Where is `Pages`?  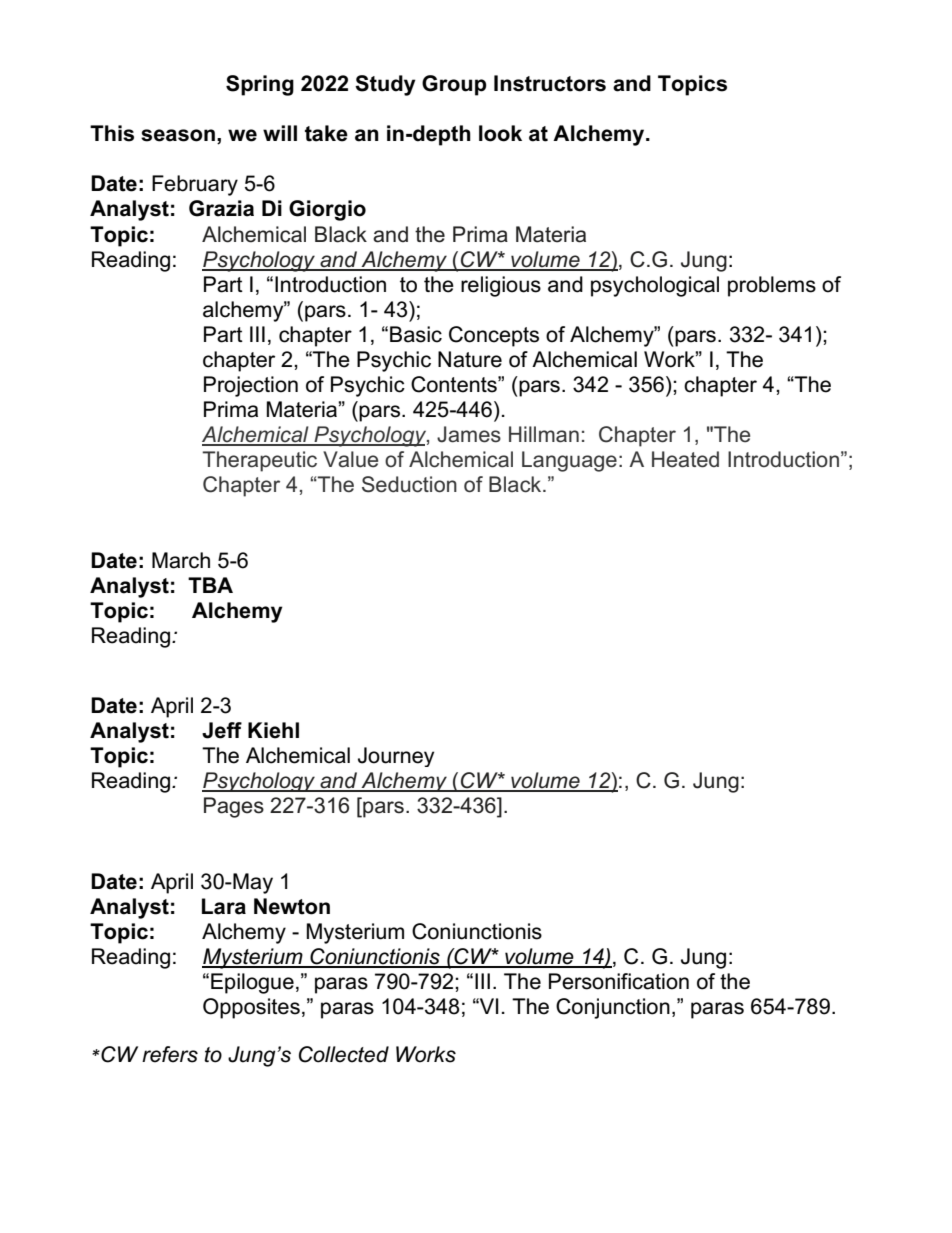 Pages is located at coordinates (234, 807).
